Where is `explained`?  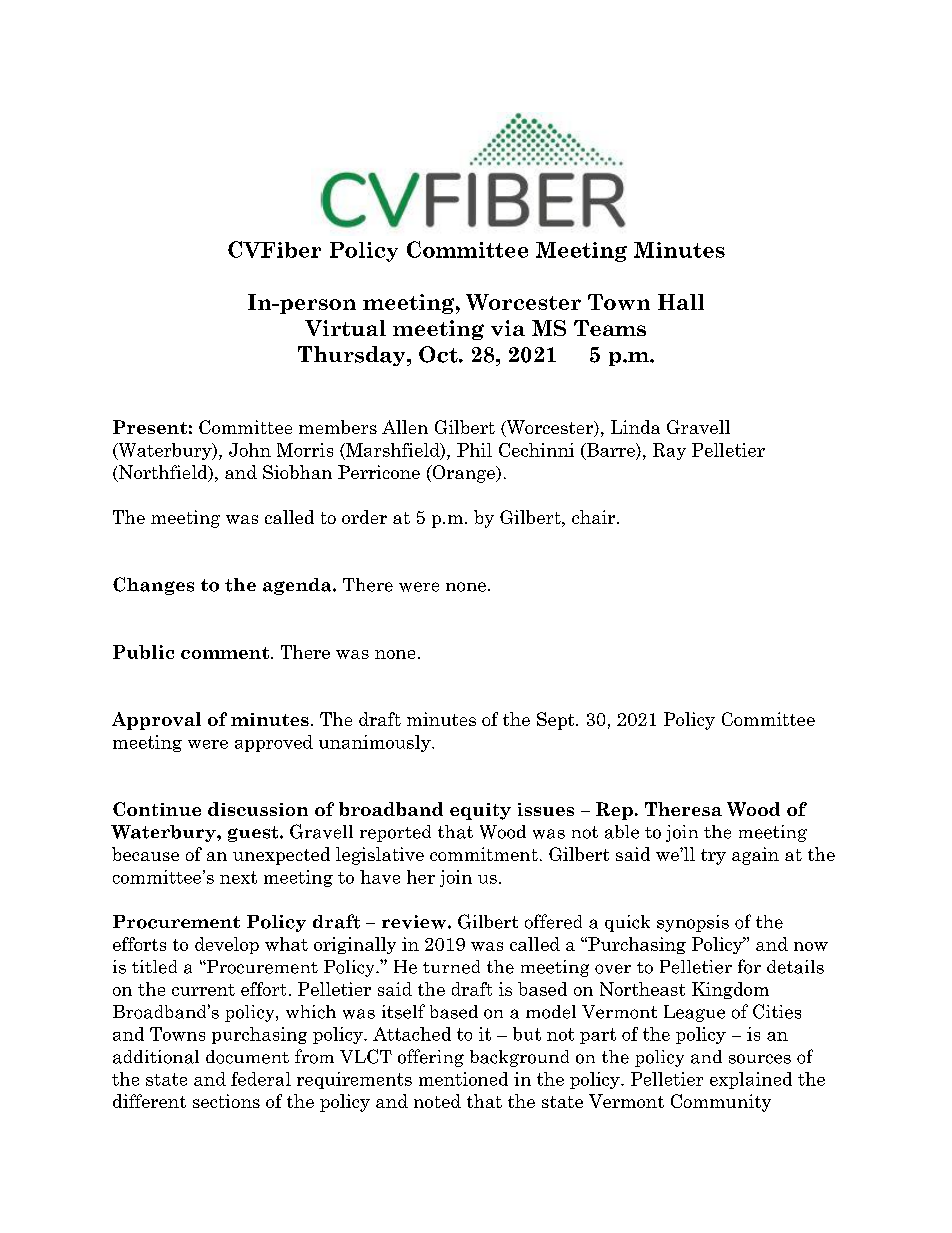
explained is located at coordinates (751, 1080).
